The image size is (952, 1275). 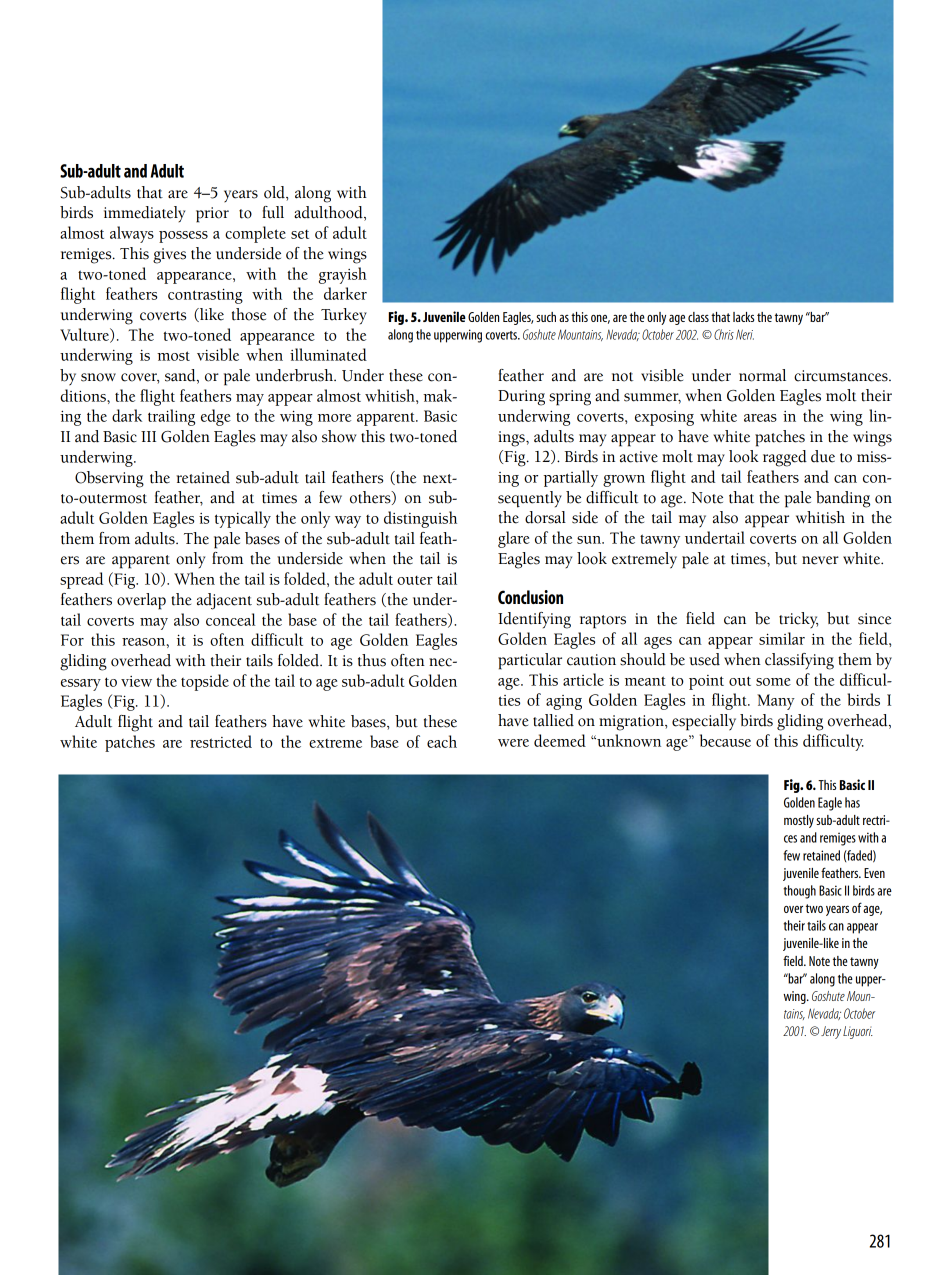 What do you see at coordinates (221, 741) in the screenshot?
I see `restricted` at bounding box center [221, 741].
